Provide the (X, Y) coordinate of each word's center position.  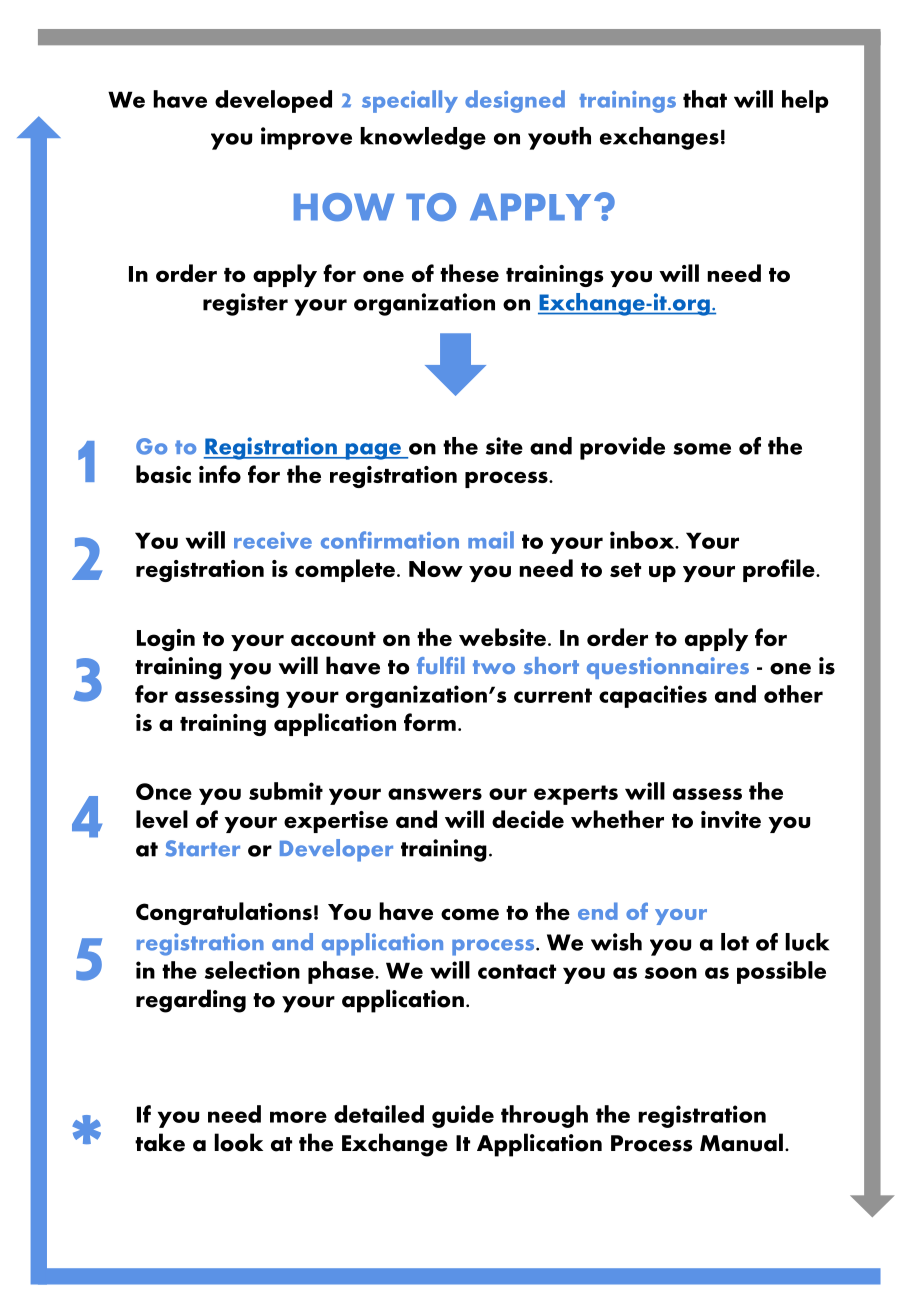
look (238, 1142)
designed (515, 101)
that (705, 99)
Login (166, 640)
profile (780, 570)
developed (273, 101)
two (494, 667)
